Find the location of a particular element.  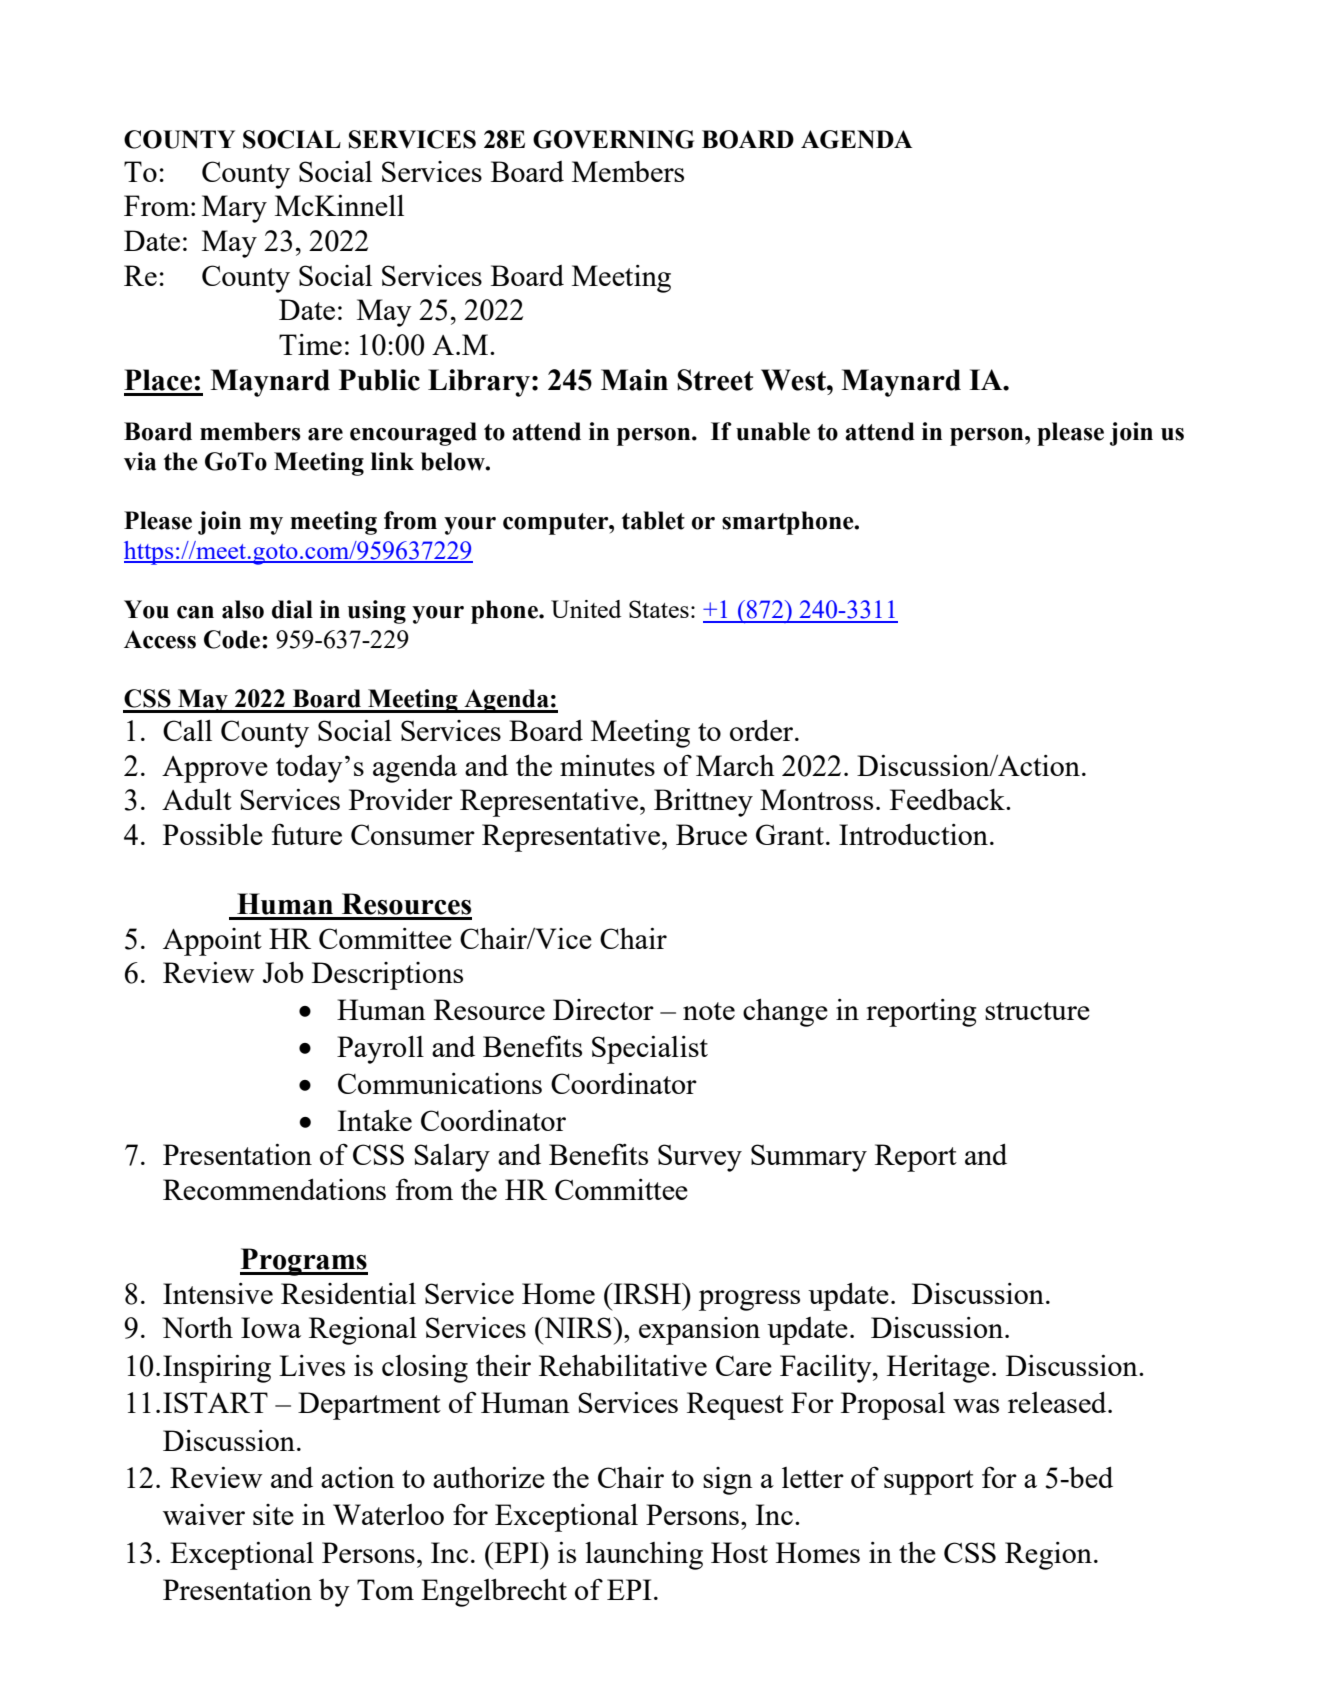

Specialist is located at coordinates (650, 1050).
